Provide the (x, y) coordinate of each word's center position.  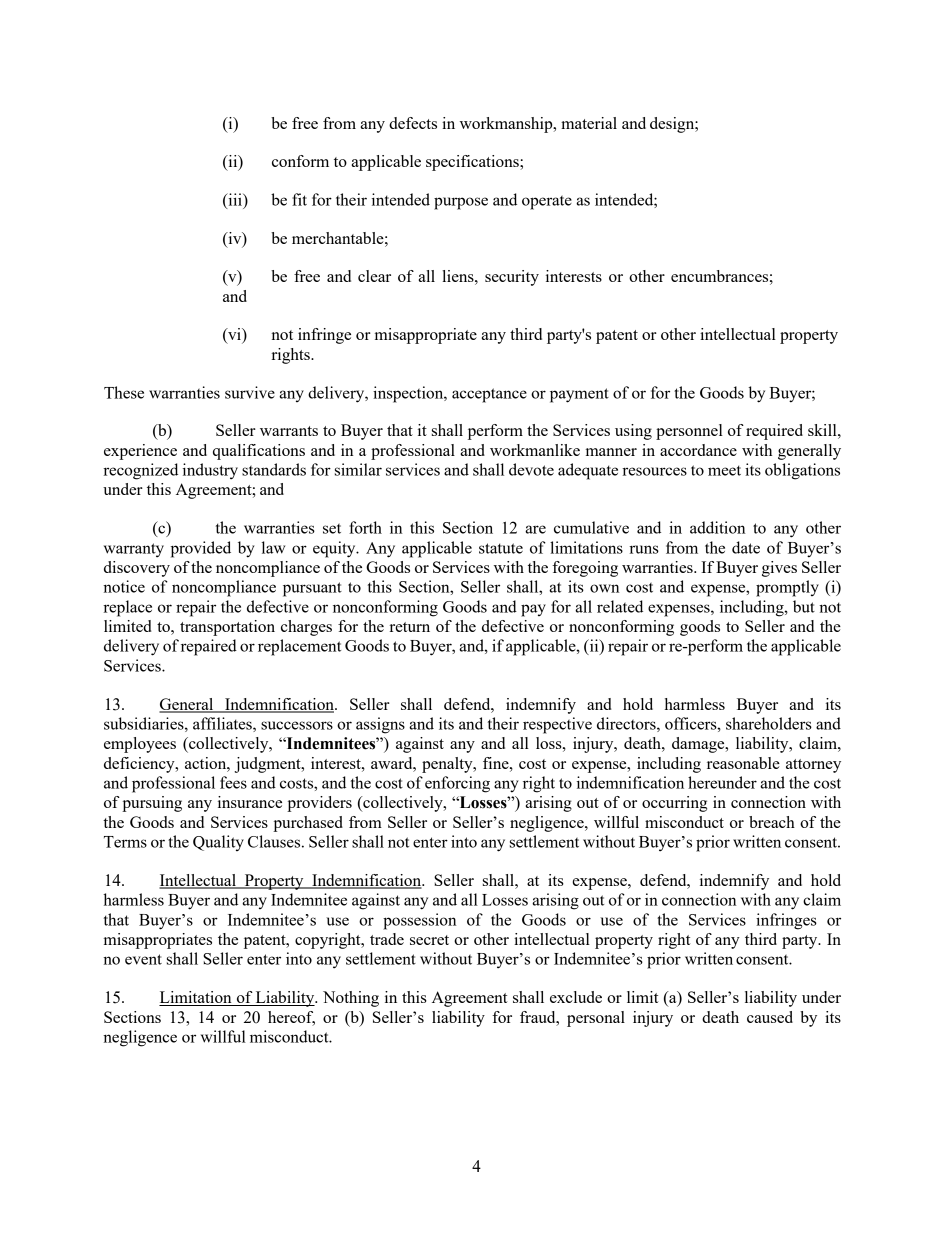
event (143, 959)
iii (235, 200)
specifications (473, 163)
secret (429, 940)
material (589, 123)
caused (770, 1017)
